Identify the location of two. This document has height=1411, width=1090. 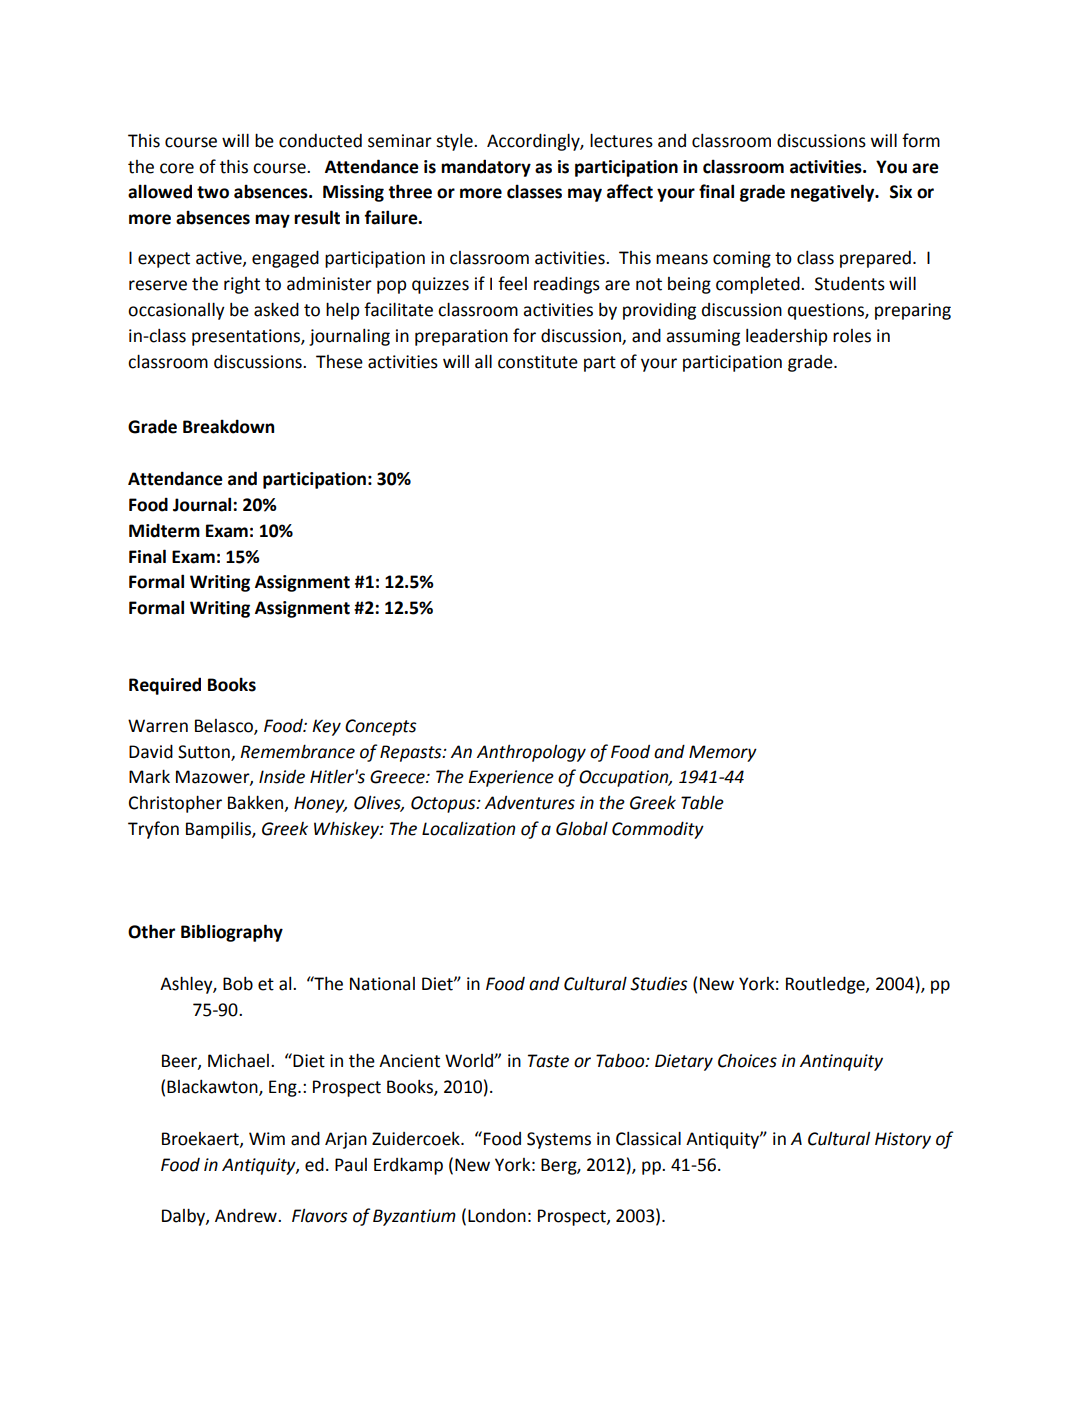
(213, 192).
